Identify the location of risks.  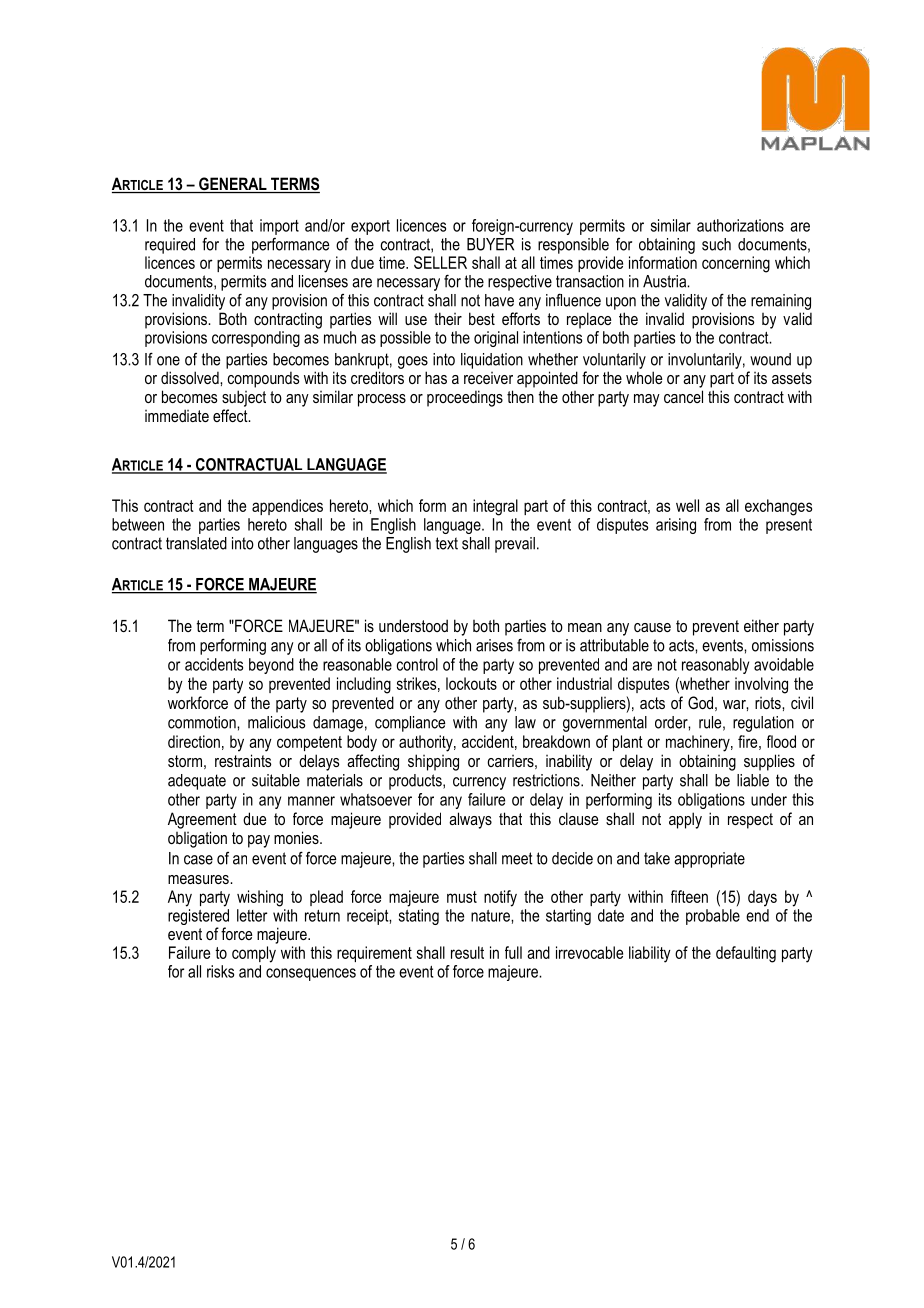
(220, 971).
